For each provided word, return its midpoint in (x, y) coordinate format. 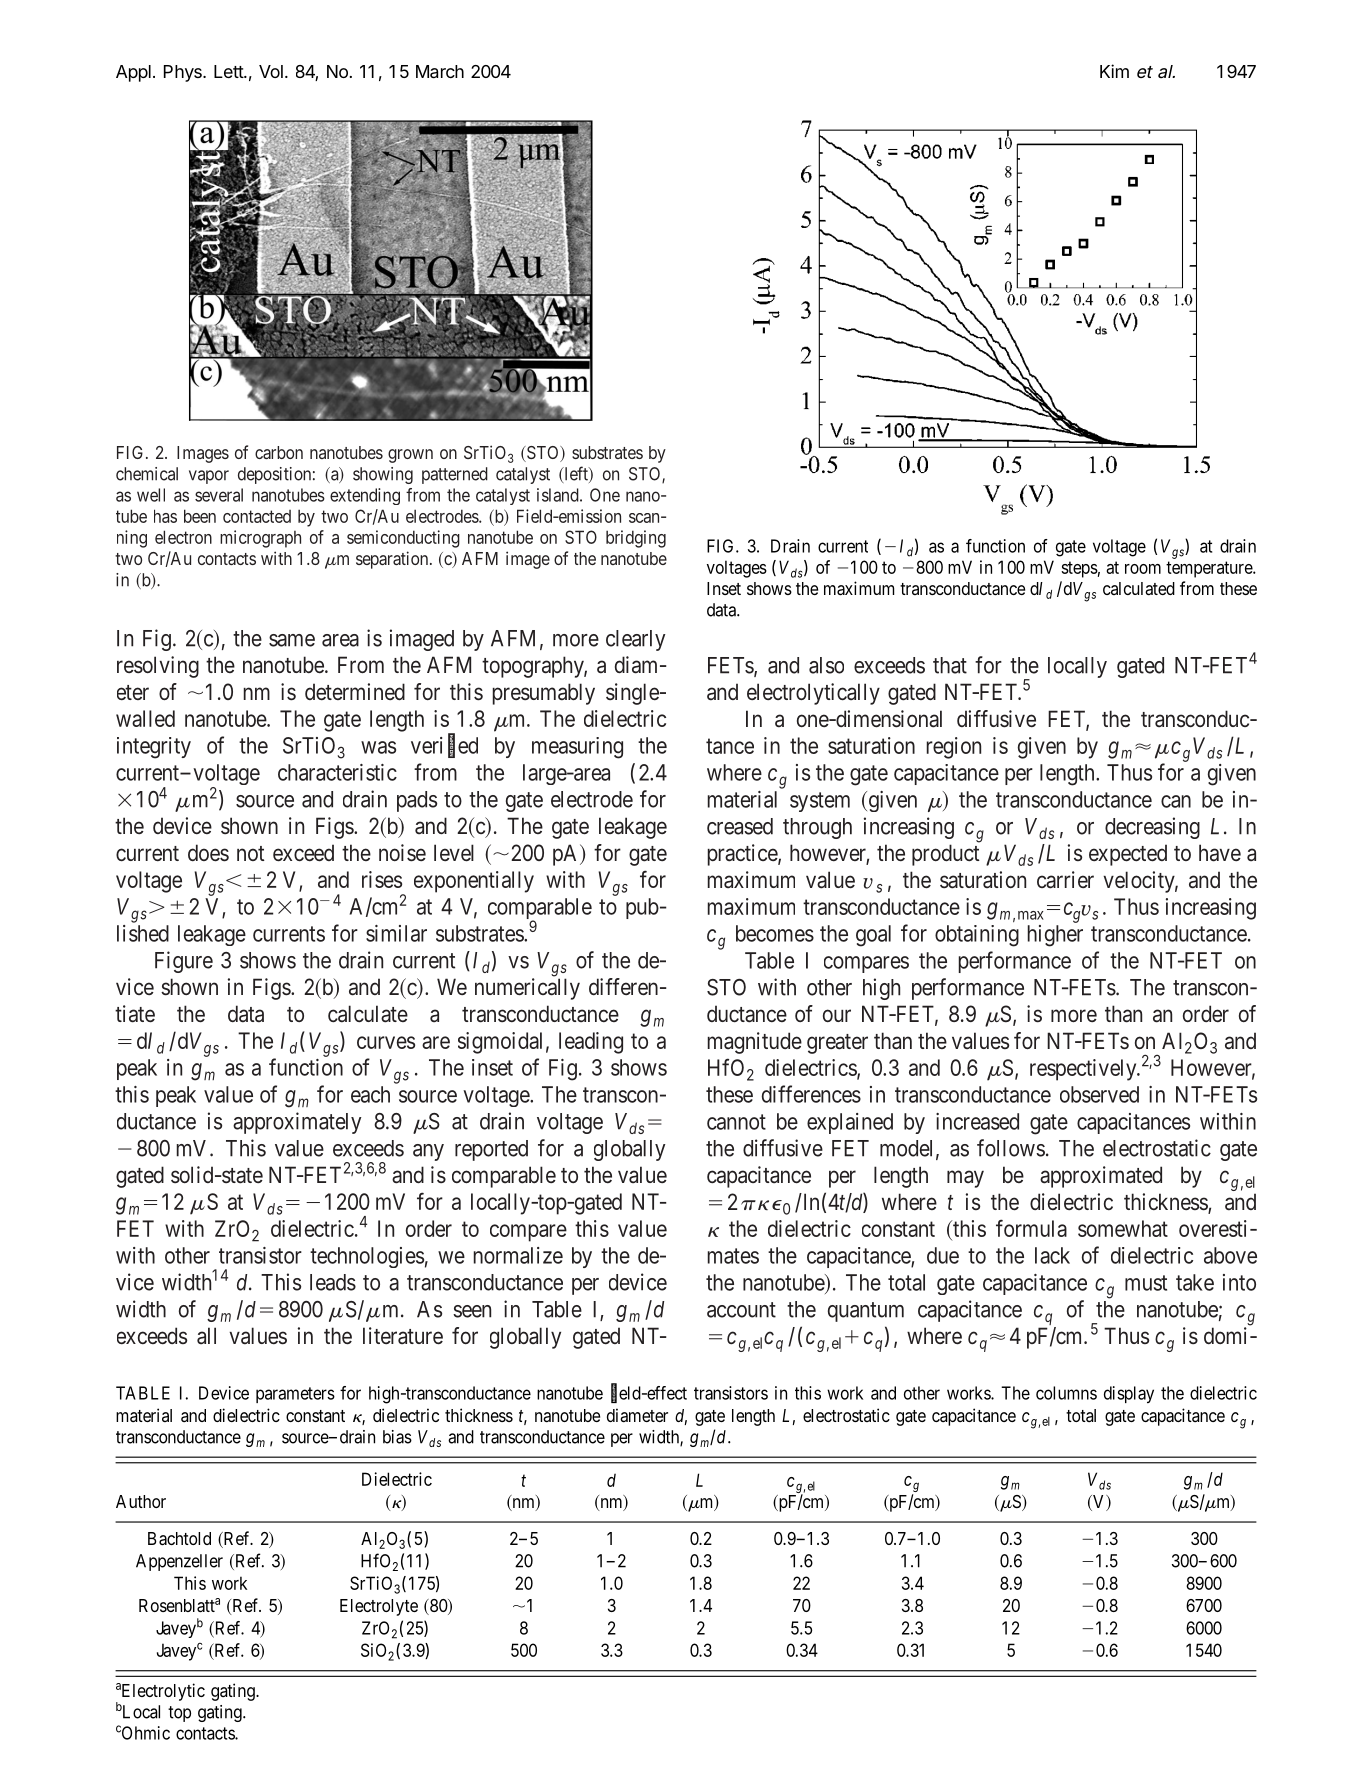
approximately (297, 1123)
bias (397, 1437)
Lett (229, 71)
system (820, 802)
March (440, 72)
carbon (279, 452)
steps (1079, 569)
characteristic (337, 772)
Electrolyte (379, 1607)
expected (1128, 855)
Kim (1114, 71)
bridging (636, 539)
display (1129, 1394)
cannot (736, 1122)
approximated (1101, 1177)
